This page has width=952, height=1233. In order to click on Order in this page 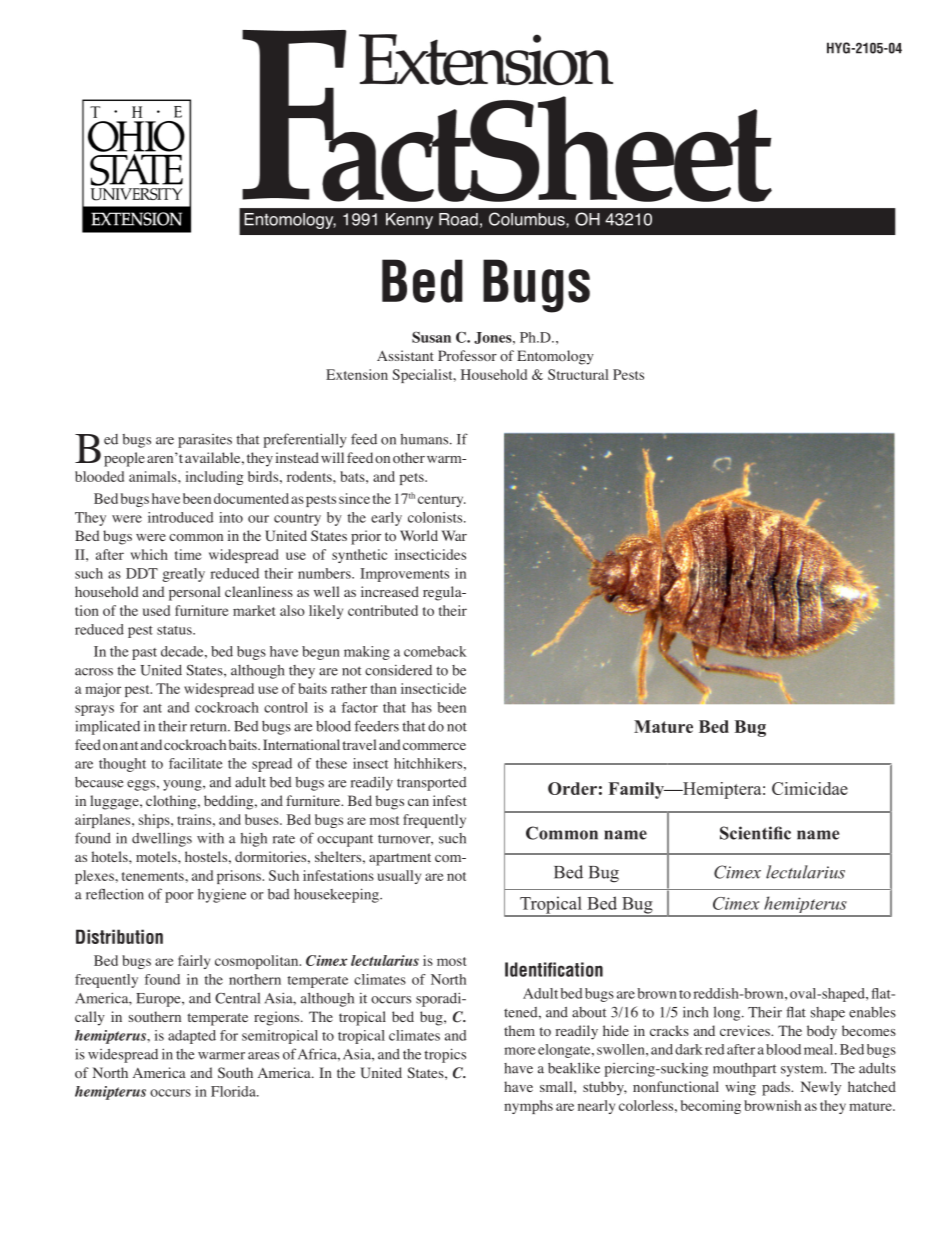, I will do `click(572, 788)`.
